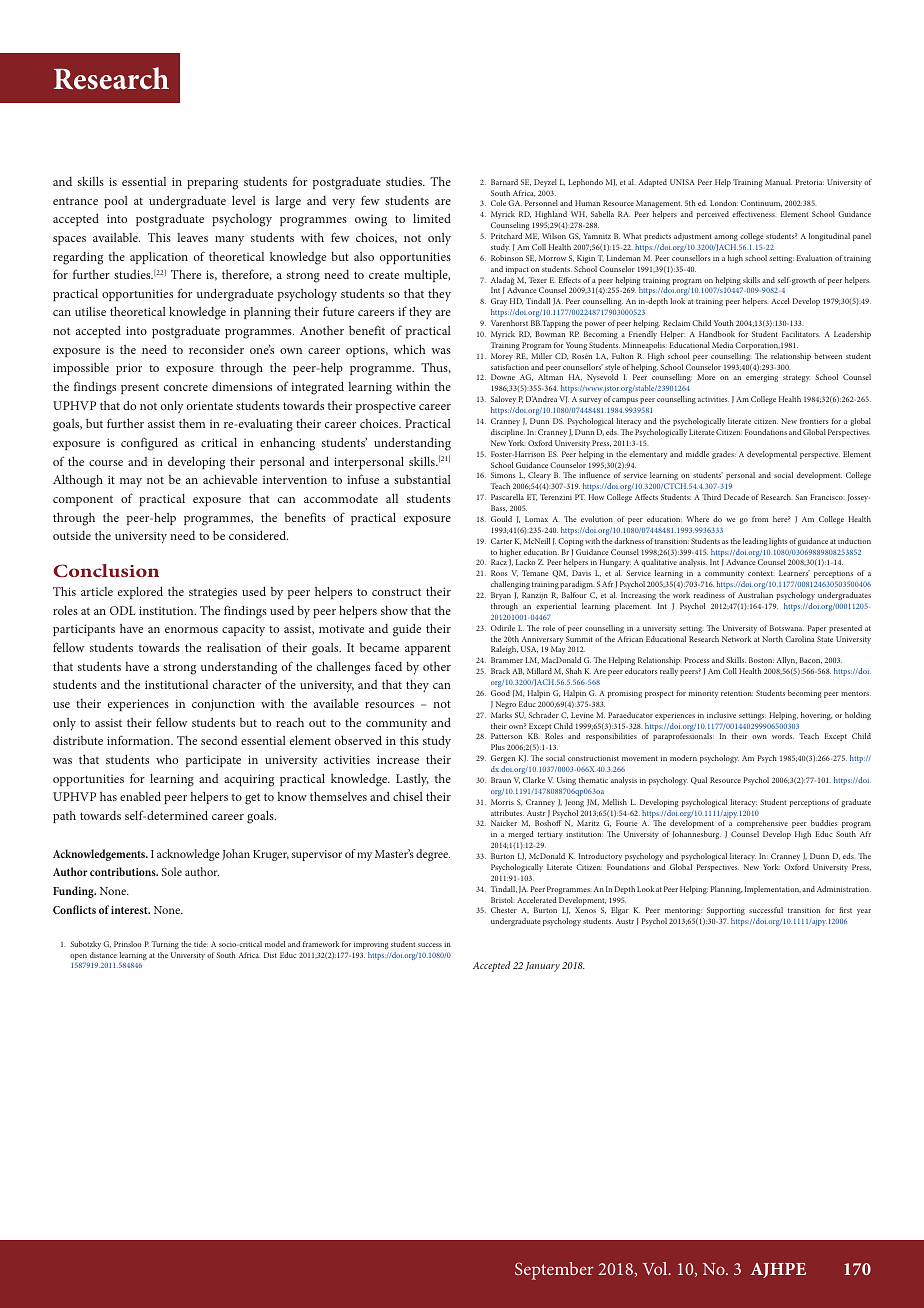 The height and width of the screenshot is (1308, 924). Describe the element at coordinates (508, 433) in the screenshot. I see `discipline` at that location.
